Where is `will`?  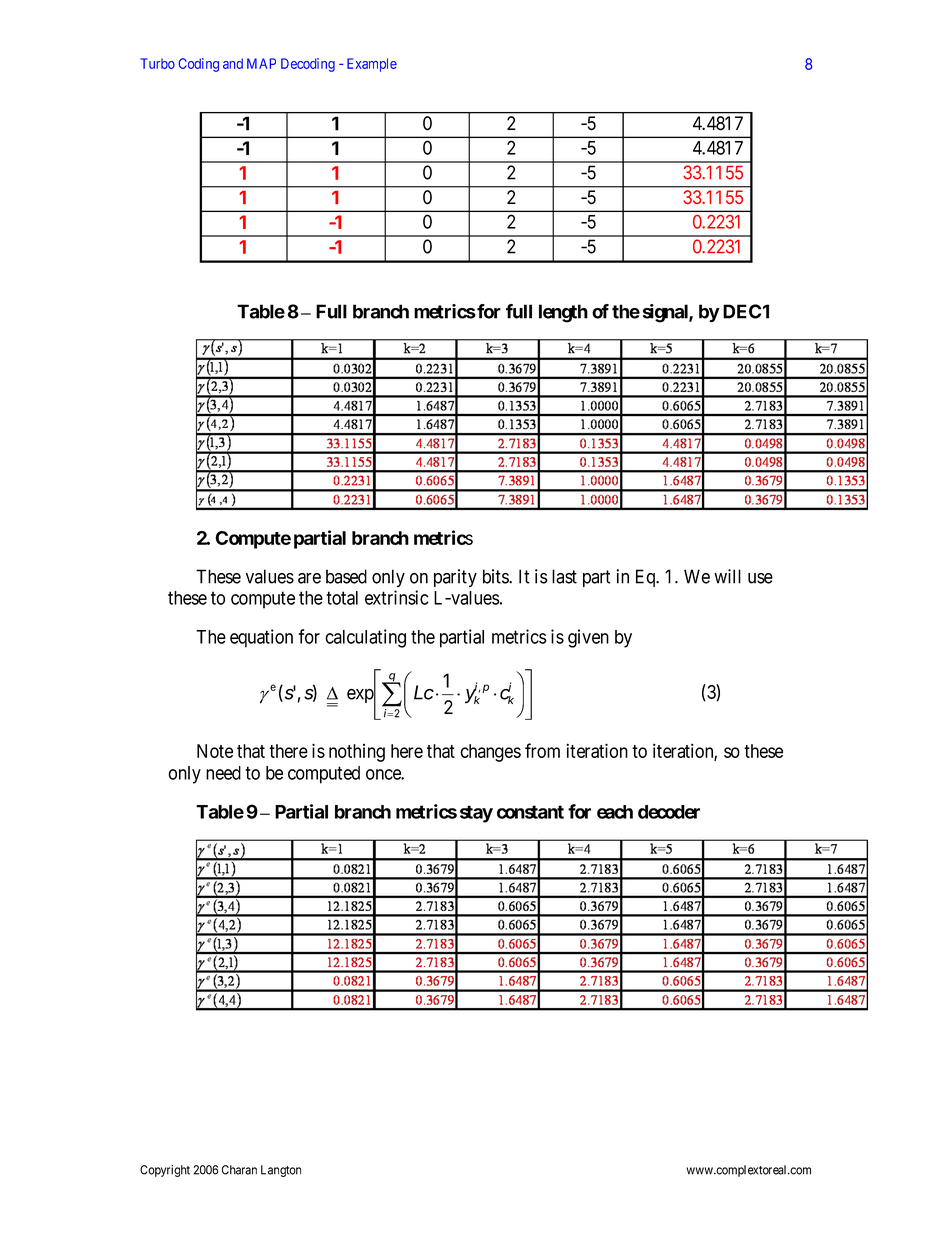 will is located at coordinates (727, 576).
